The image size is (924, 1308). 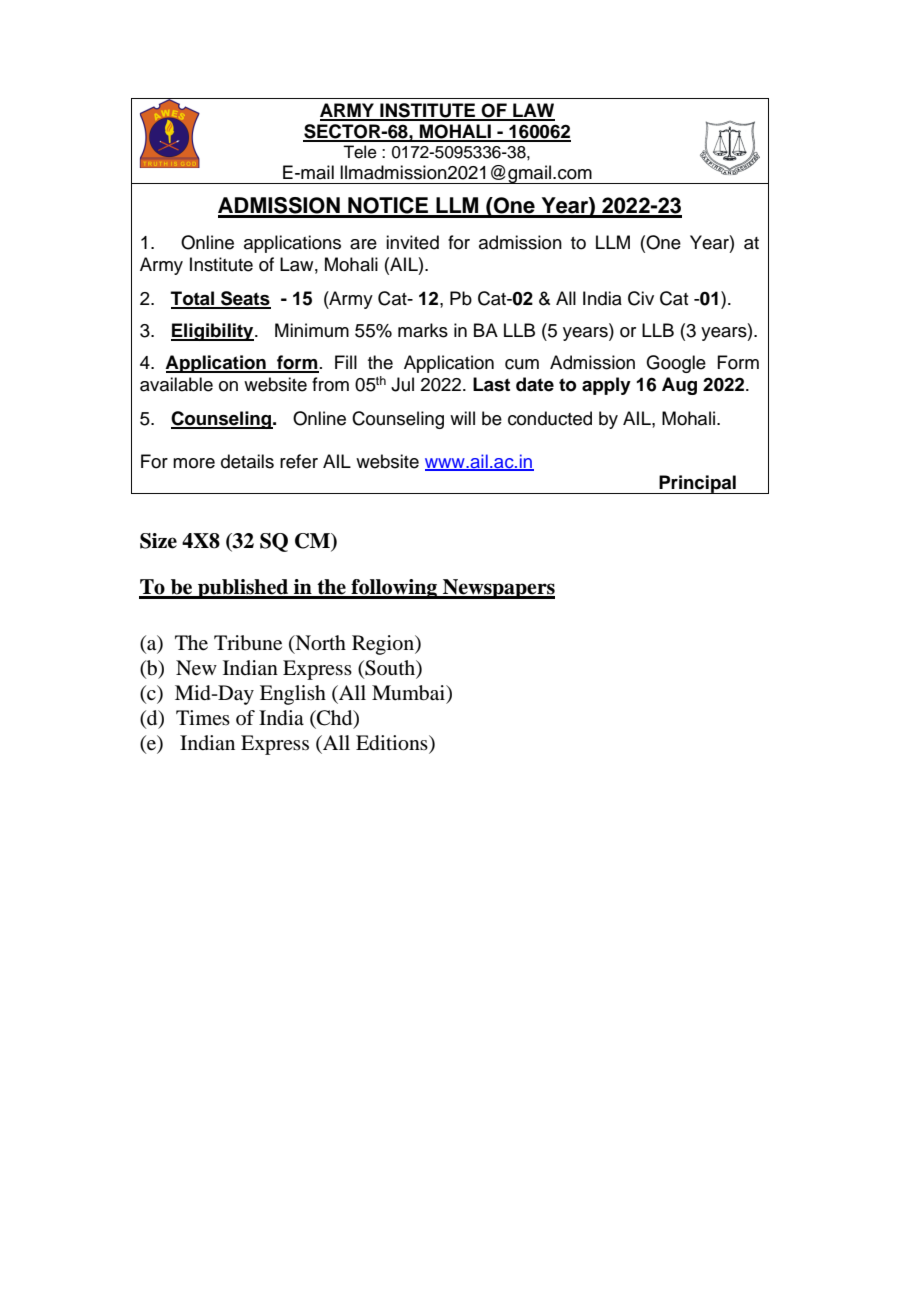 What do you see at coordinates (360, 152) in the screenshot?
I see `Tele` at bounding box center [360, 152].
